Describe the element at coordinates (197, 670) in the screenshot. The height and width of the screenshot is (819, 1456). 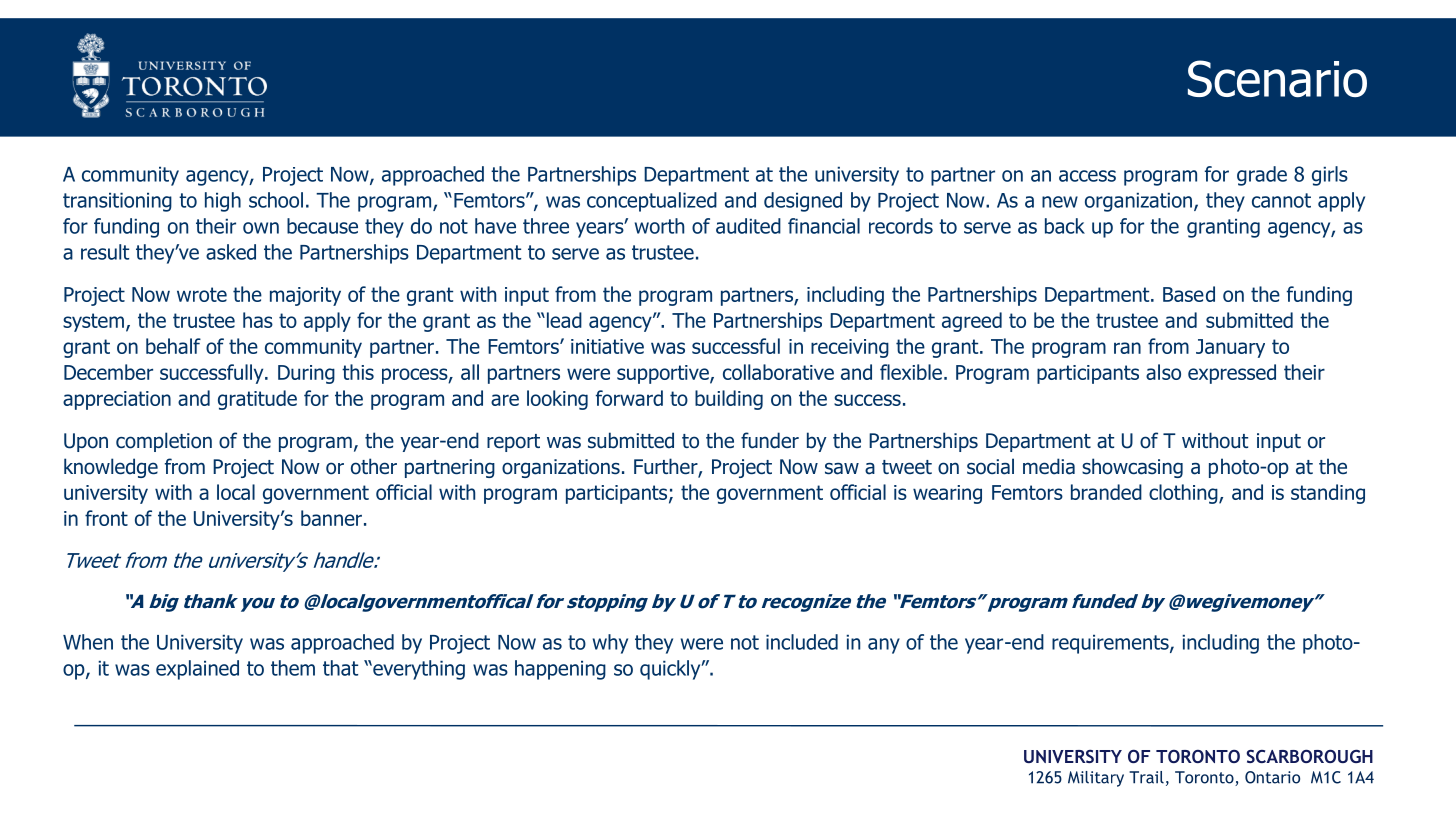
I see `explained` at that location.
